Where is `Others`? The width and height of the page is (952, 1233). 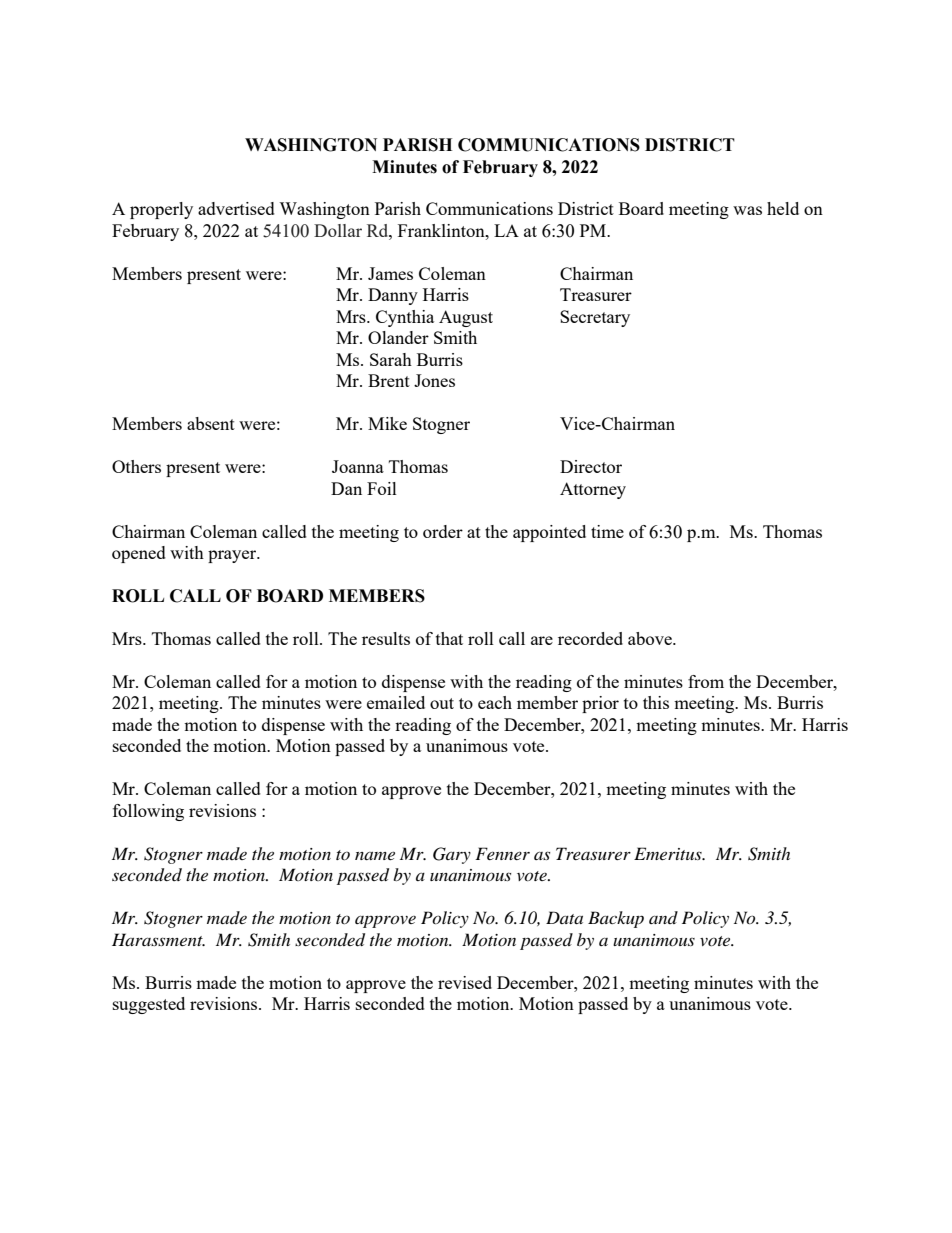 Others is located at coordinates (136, 466).
